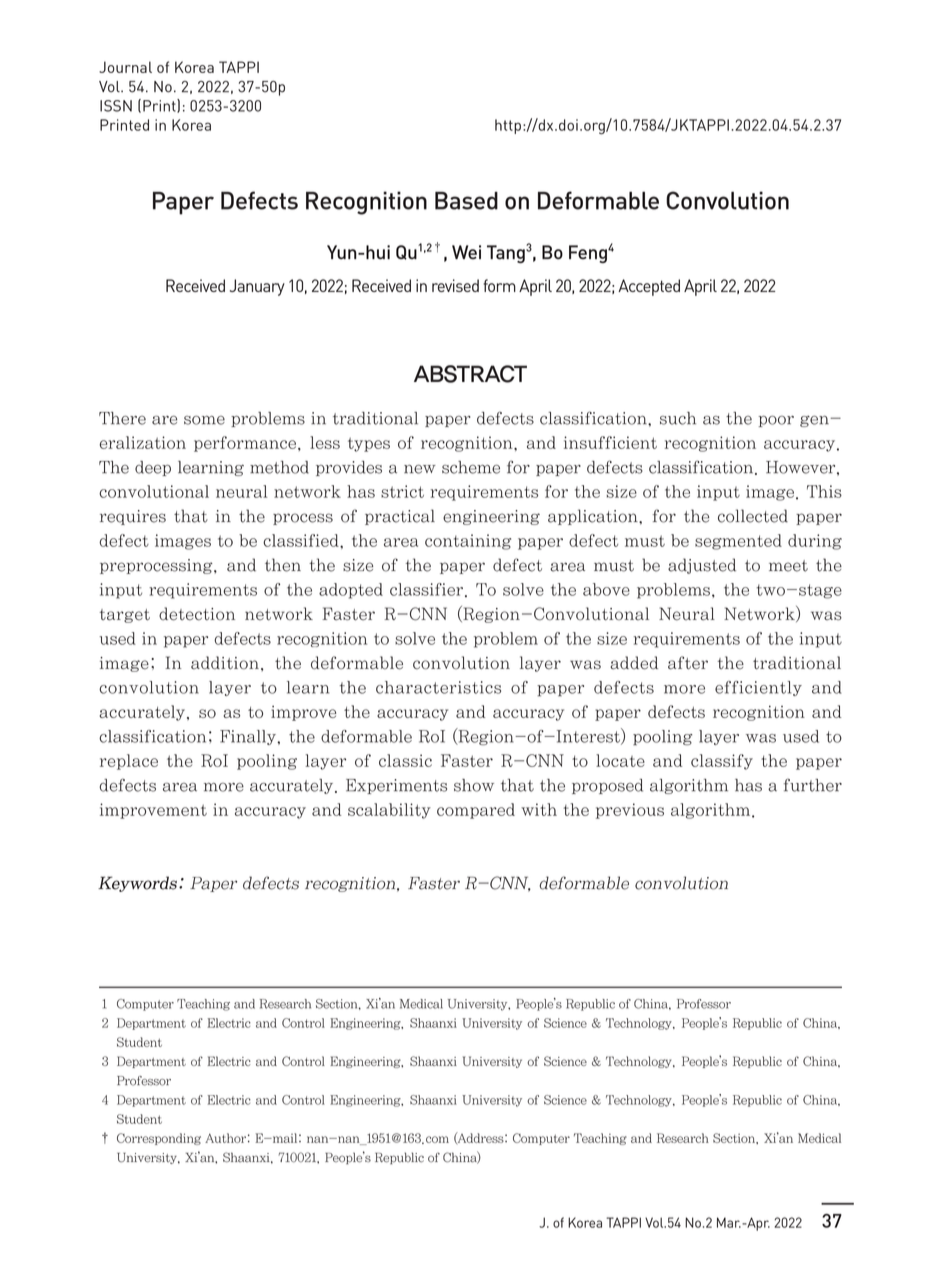  What do you see at coordinates (474, 785) in the screenshot?
I see `show` at bounding box center [474, 785].
